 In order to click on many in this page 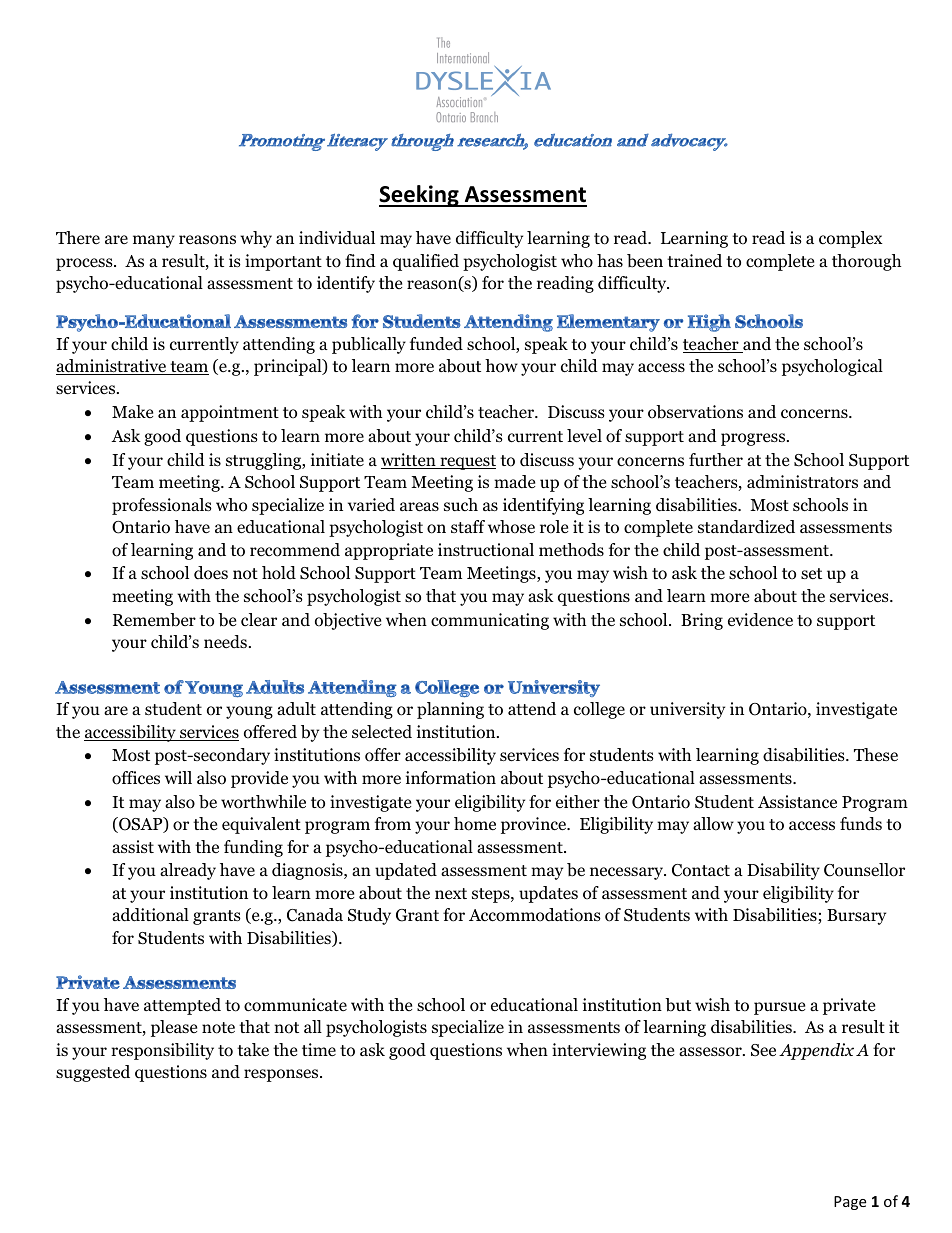, I will do `click(154, 241)`.
